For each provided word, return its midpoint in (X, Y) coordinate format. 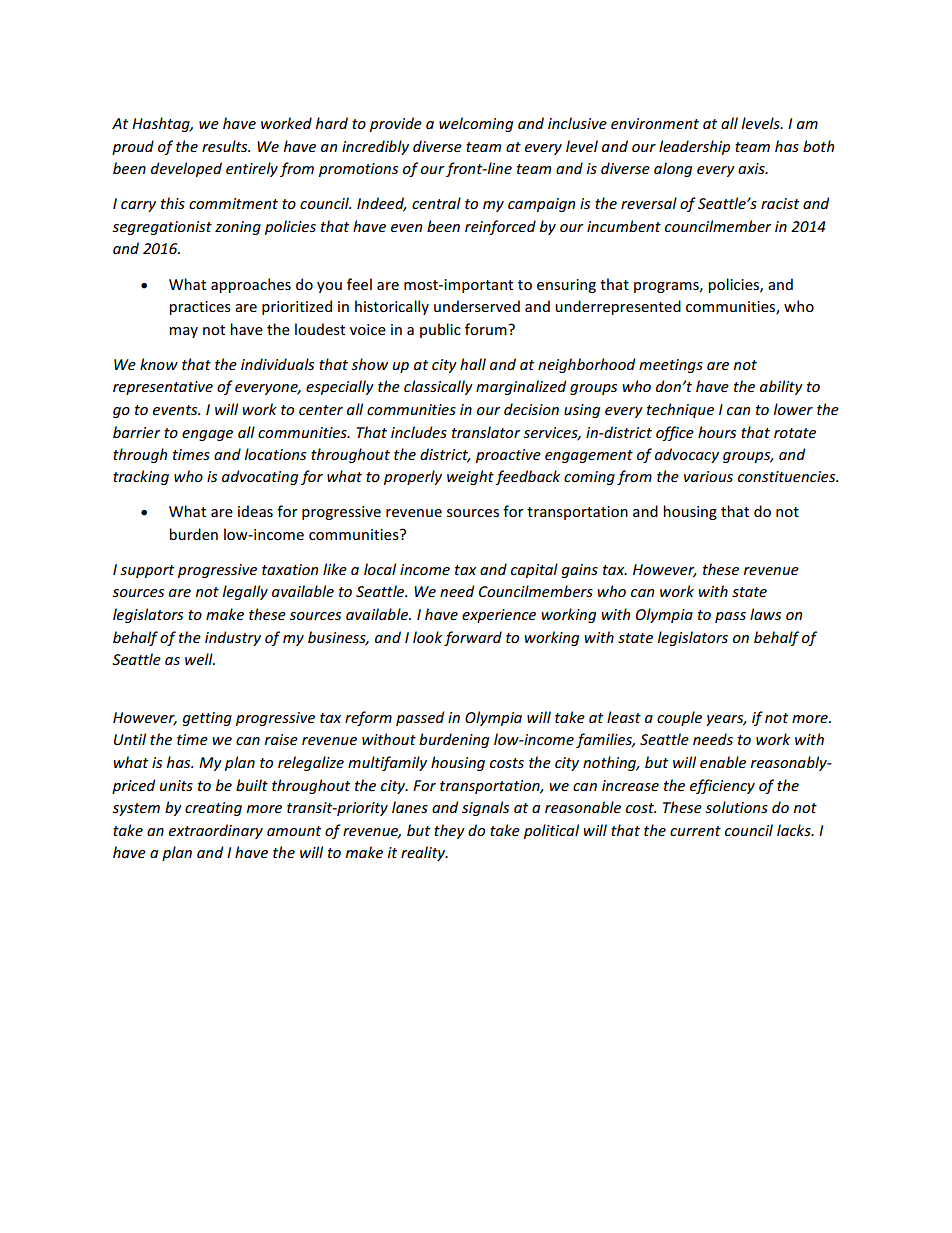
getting (207, 719)
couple (679, 718)
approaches (251, 285)
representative (163, 388)
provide (396, 124)
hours (717, 432)
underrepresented (618, 307)
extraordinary (216, 831)
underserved (477, 306)
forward (473, 638)
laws (765, 614)
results (226, 146)
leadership (694, 147)
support (147, 571)
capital (534, 570)
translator (486, 432)
